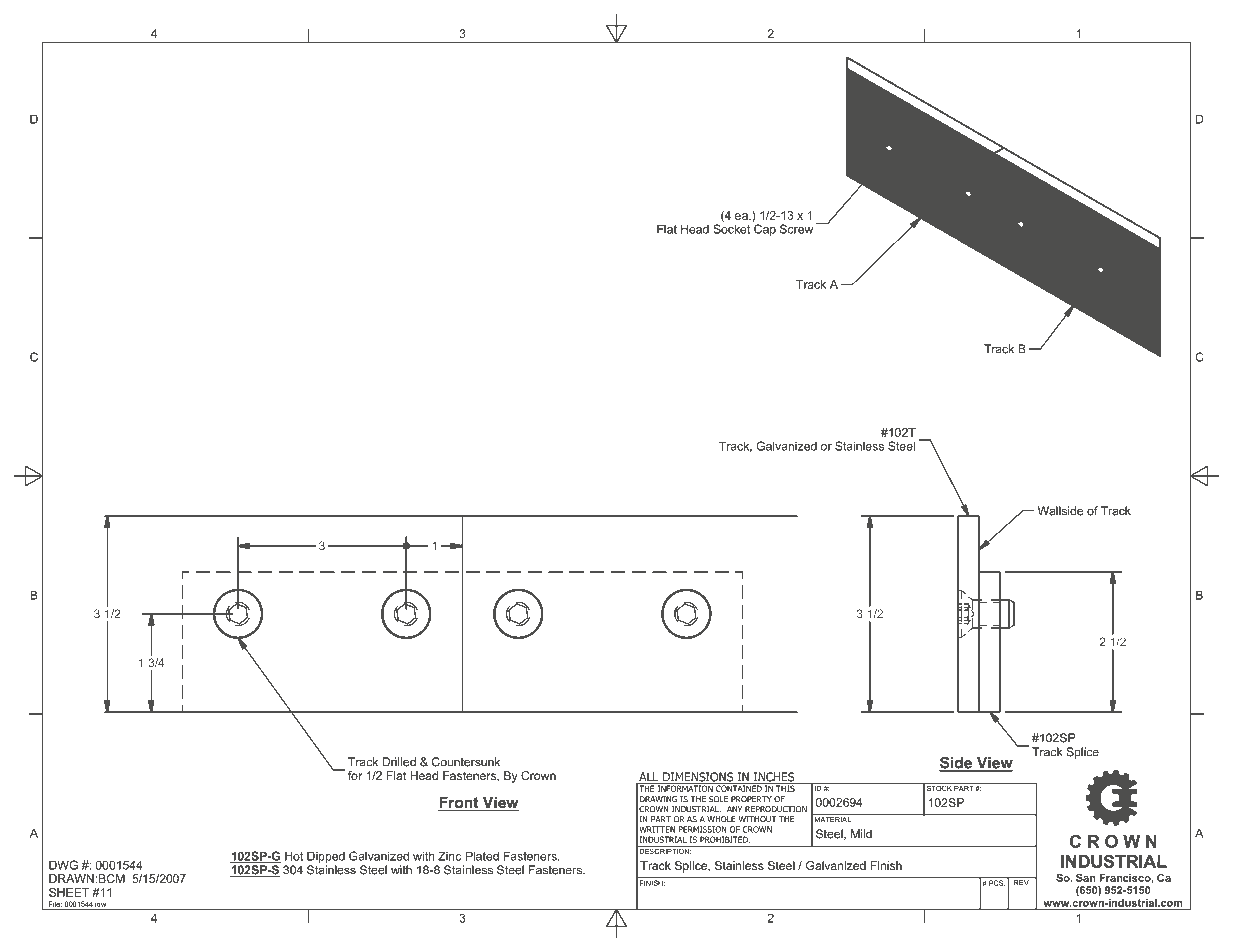 The width and height of the screenshot is (1233, 952). What do you see at coordinates (459, 803) in the screenshot?
I see `Front` at bounding box center [459, 803].
